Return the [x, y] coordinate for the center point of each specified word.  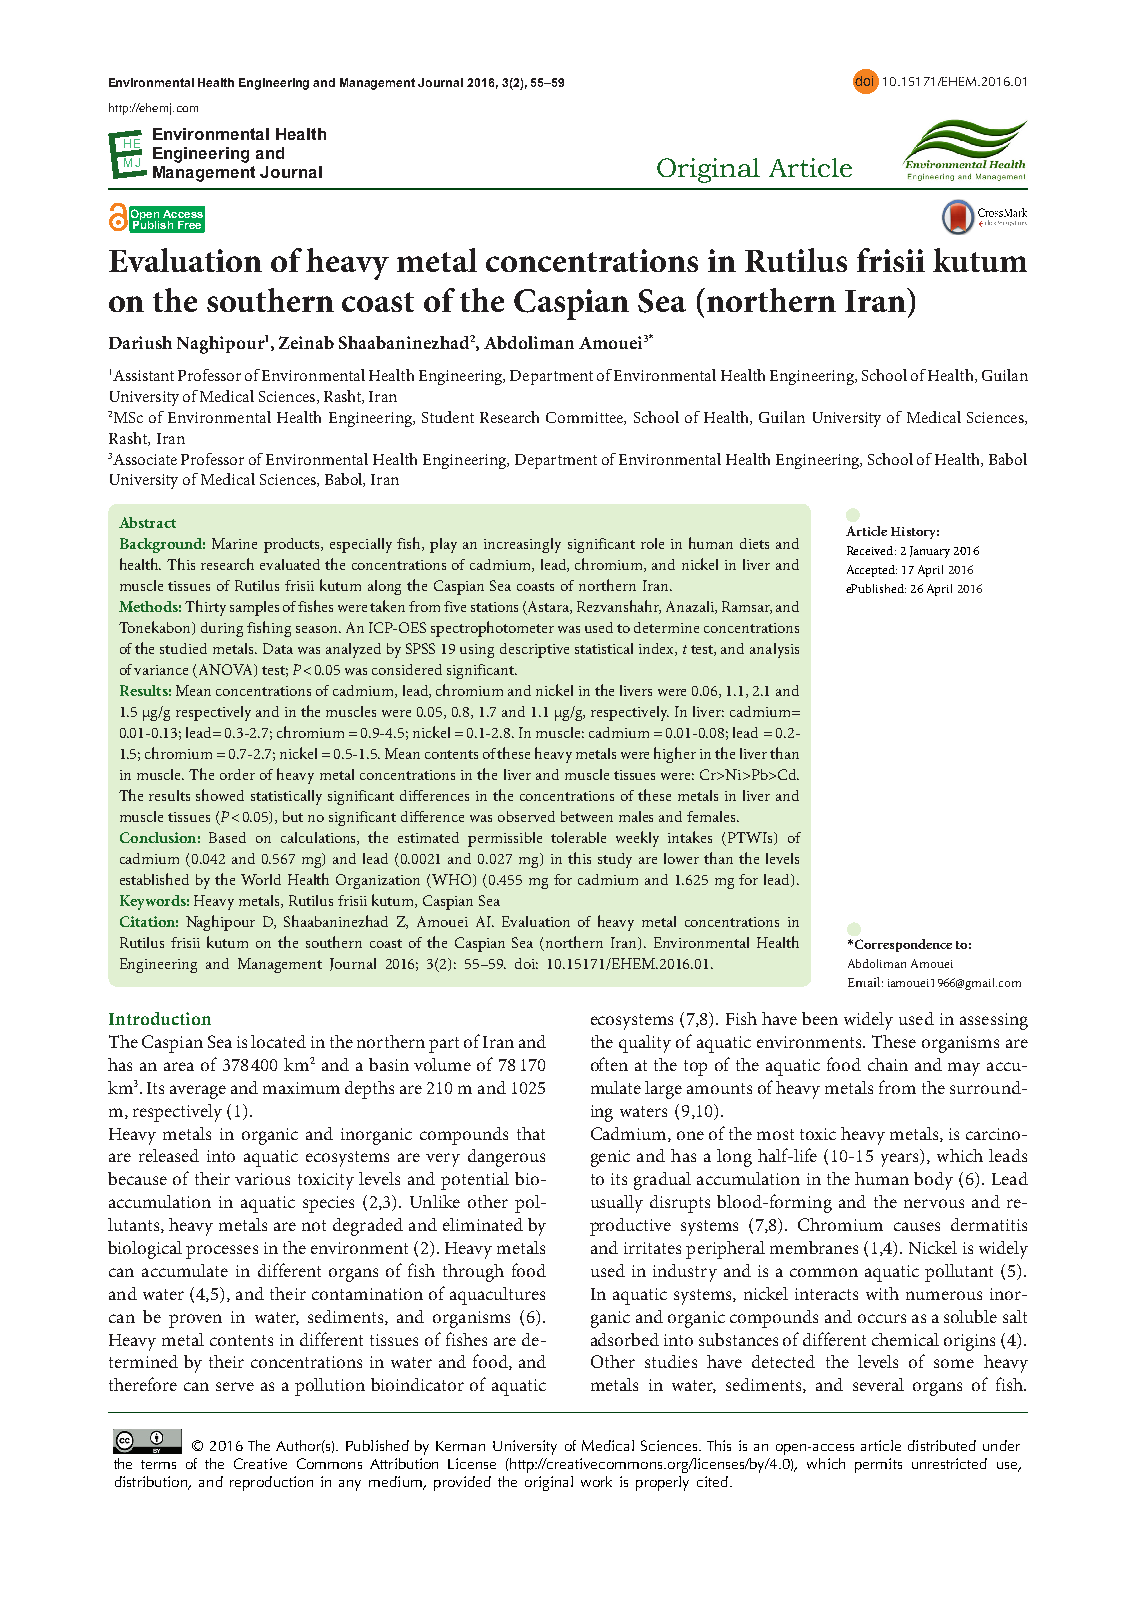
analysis [774, 650]
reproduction [271, 1483]
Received [871, 550]
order [237, 774]
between [587, 816]
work [596, 1481]
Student [448, 417]
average [198, 1092]
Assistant [143, 375]
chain [888, 1064]
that [531, 1133]
